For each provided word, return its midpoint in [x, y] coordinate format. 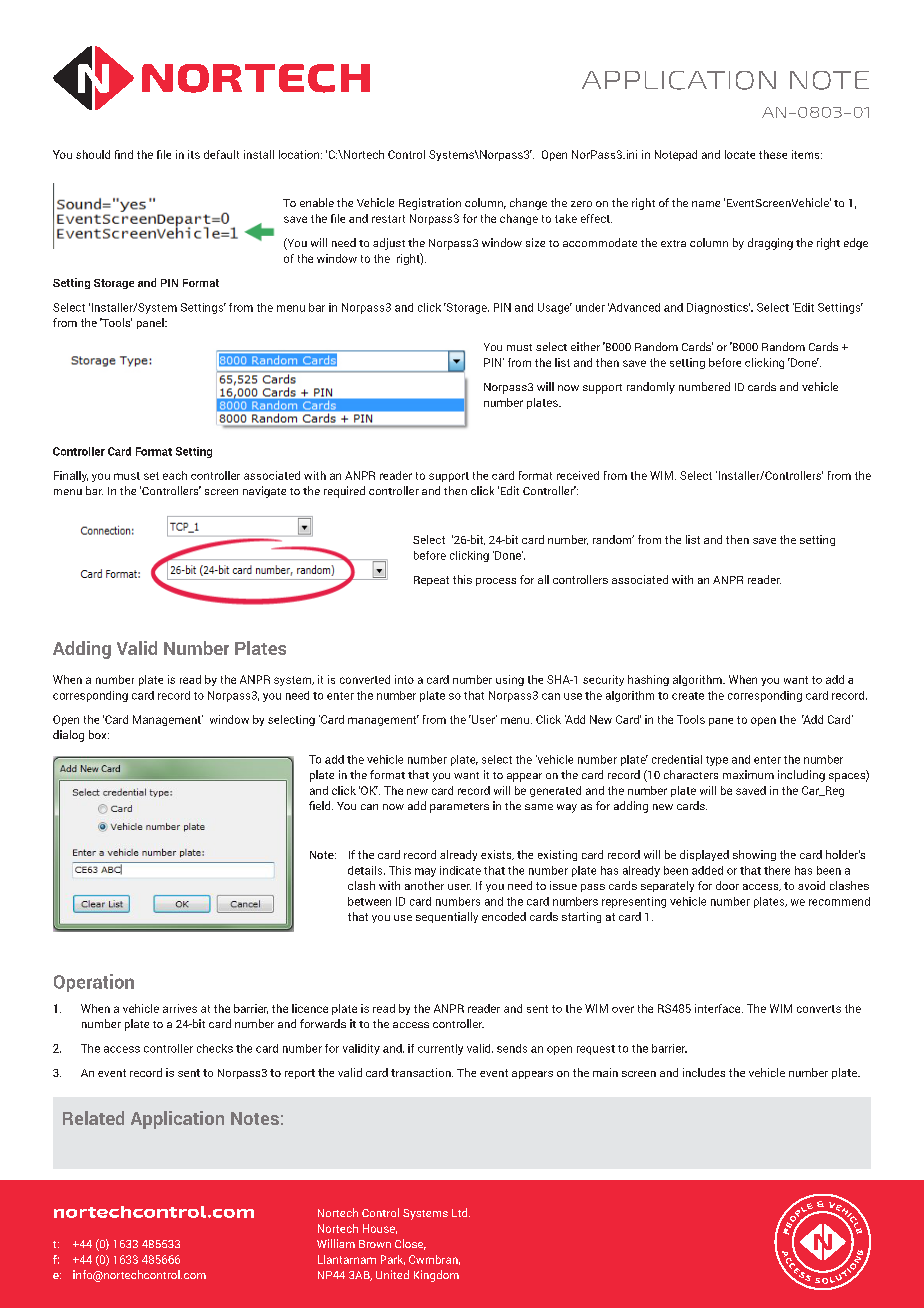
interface [719, 1008]
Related [93, 1118]
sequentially [447, 917]
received [578, 475]
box [99, 734]
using [510, 680]
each [175, 475]
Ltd [461, 1212]
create [688, 696]
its [194, 154]
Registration [430, 204]
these [773, 154]
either [585, 346]
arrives [180, 1008]
